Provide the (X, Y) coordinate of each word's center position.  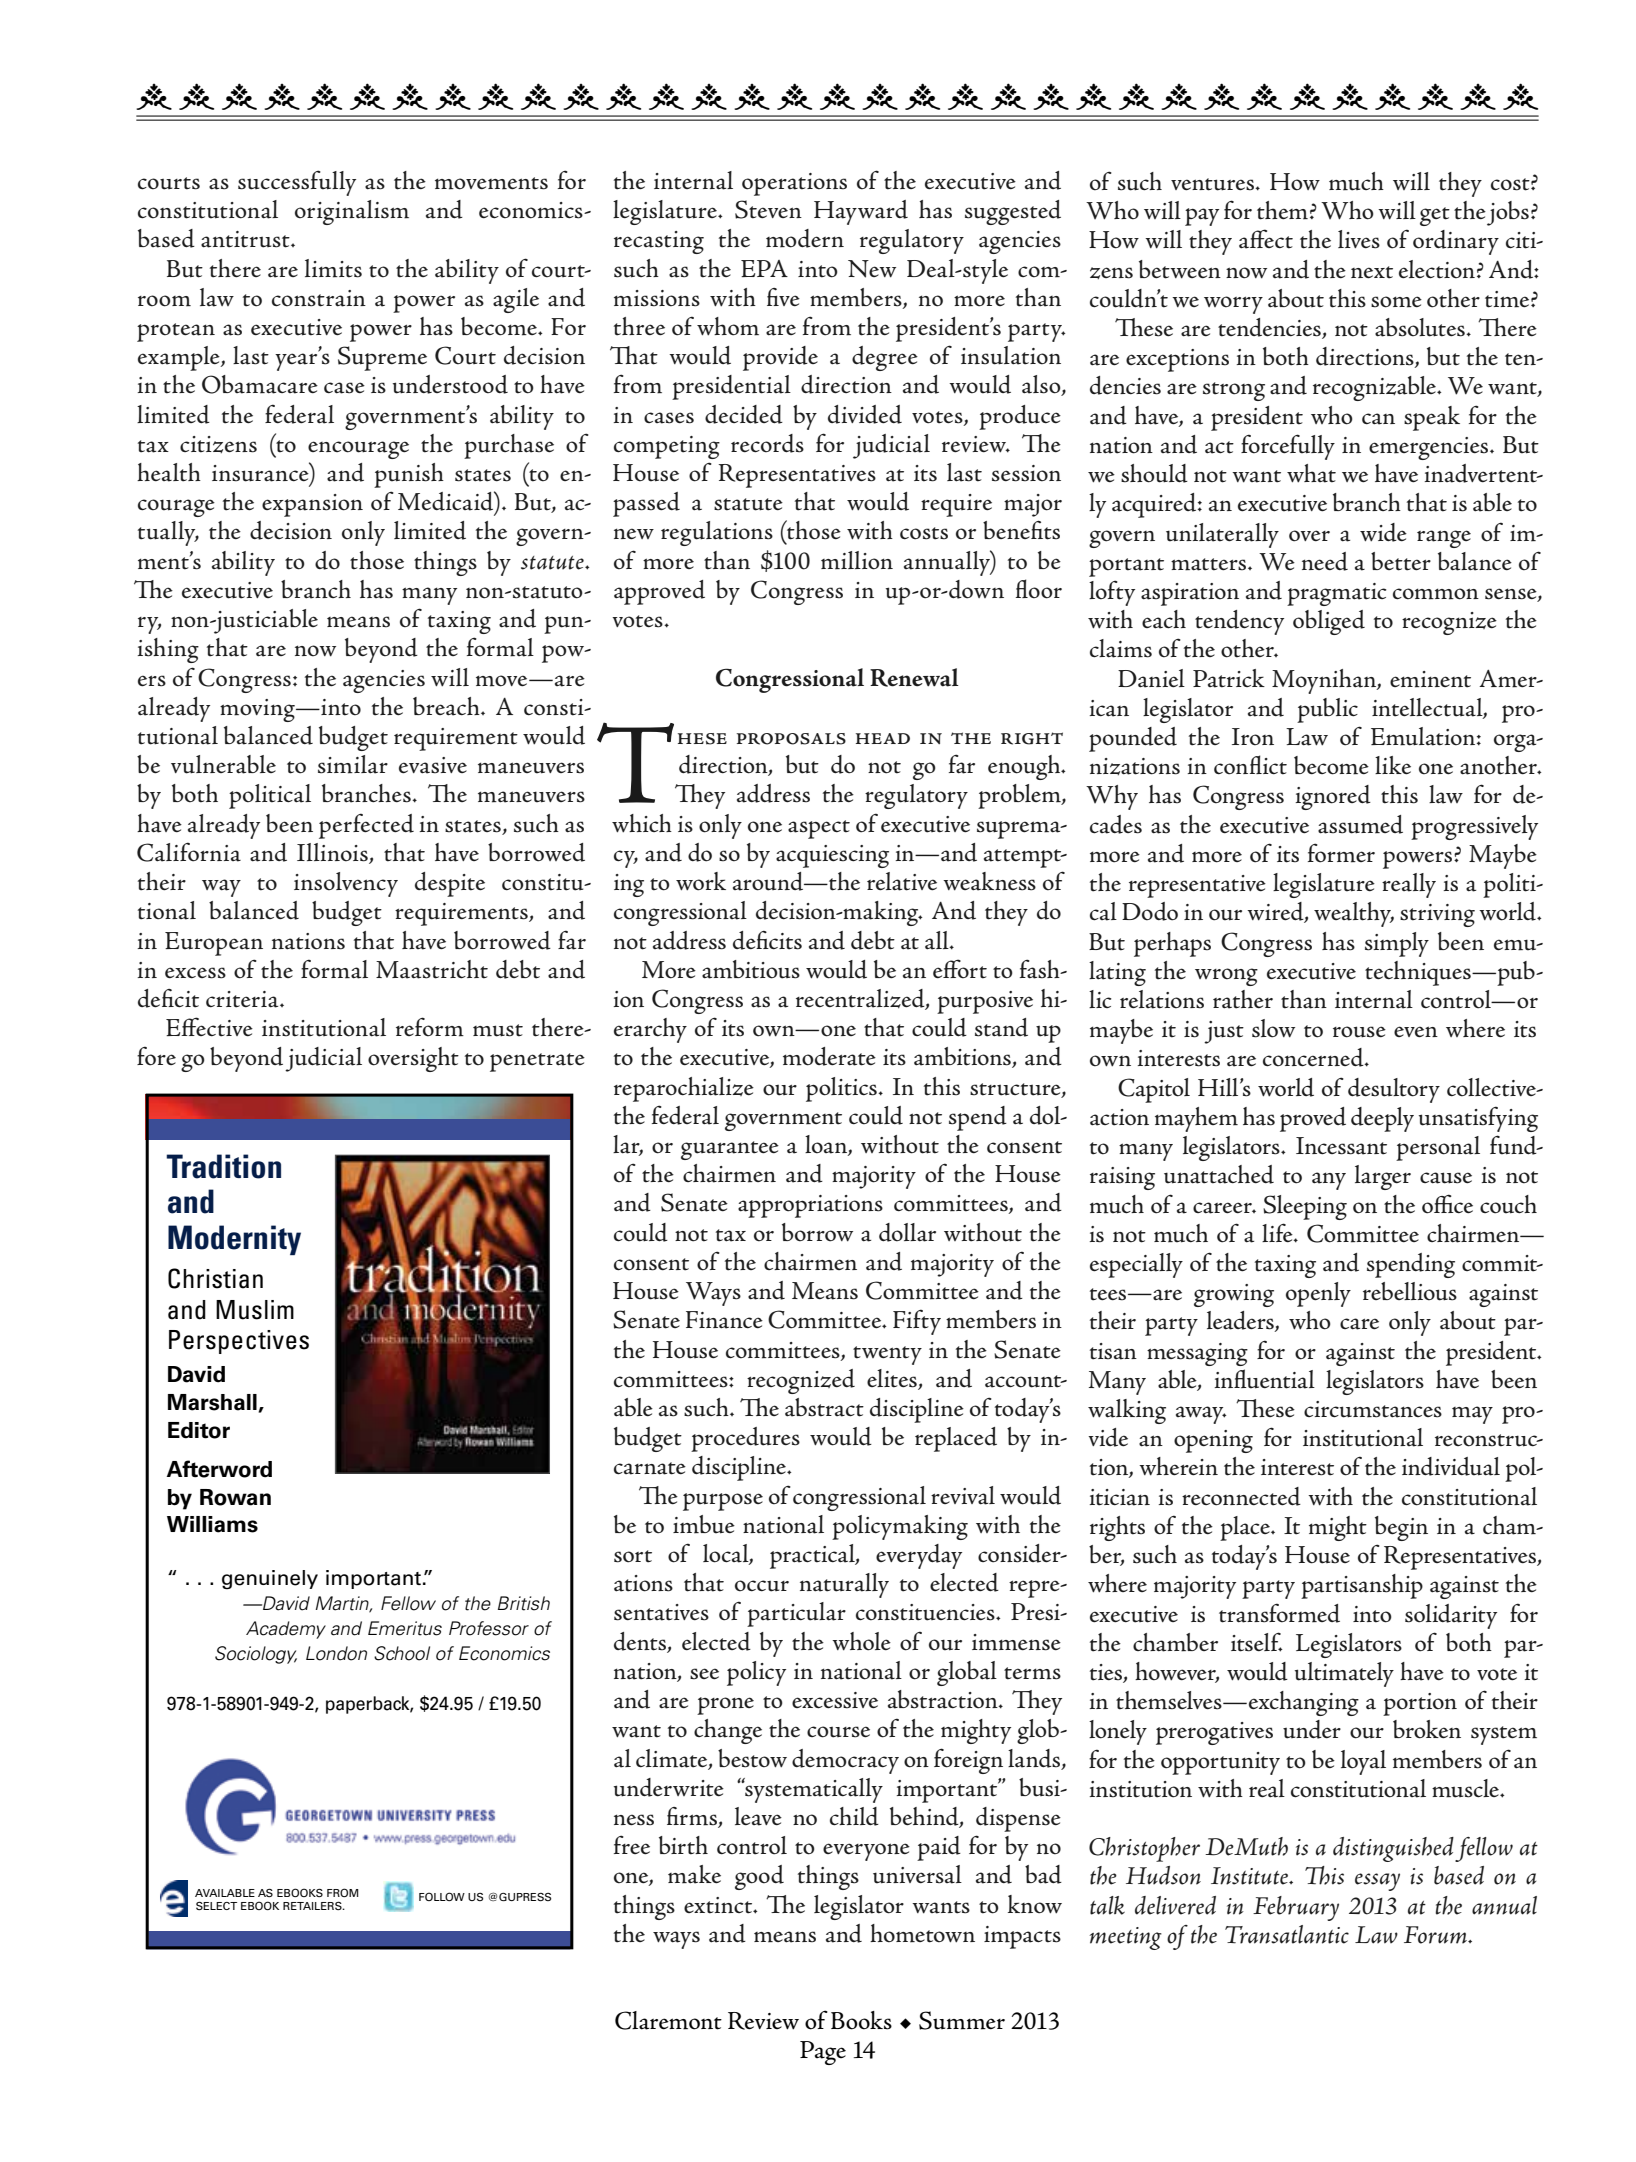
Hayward (861, 212)
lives (1359, 239)
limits (333, 268)
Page (823, 2053)
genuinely (270, 1579)
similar (353, 764)
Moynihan (1325, 681)
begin (1401, 1528)
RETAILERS (313, 1905)
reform (430, 1027)
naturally (844, 1585)
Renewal (914, 677)
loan (827, 1145)
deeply (1382, 1119)
